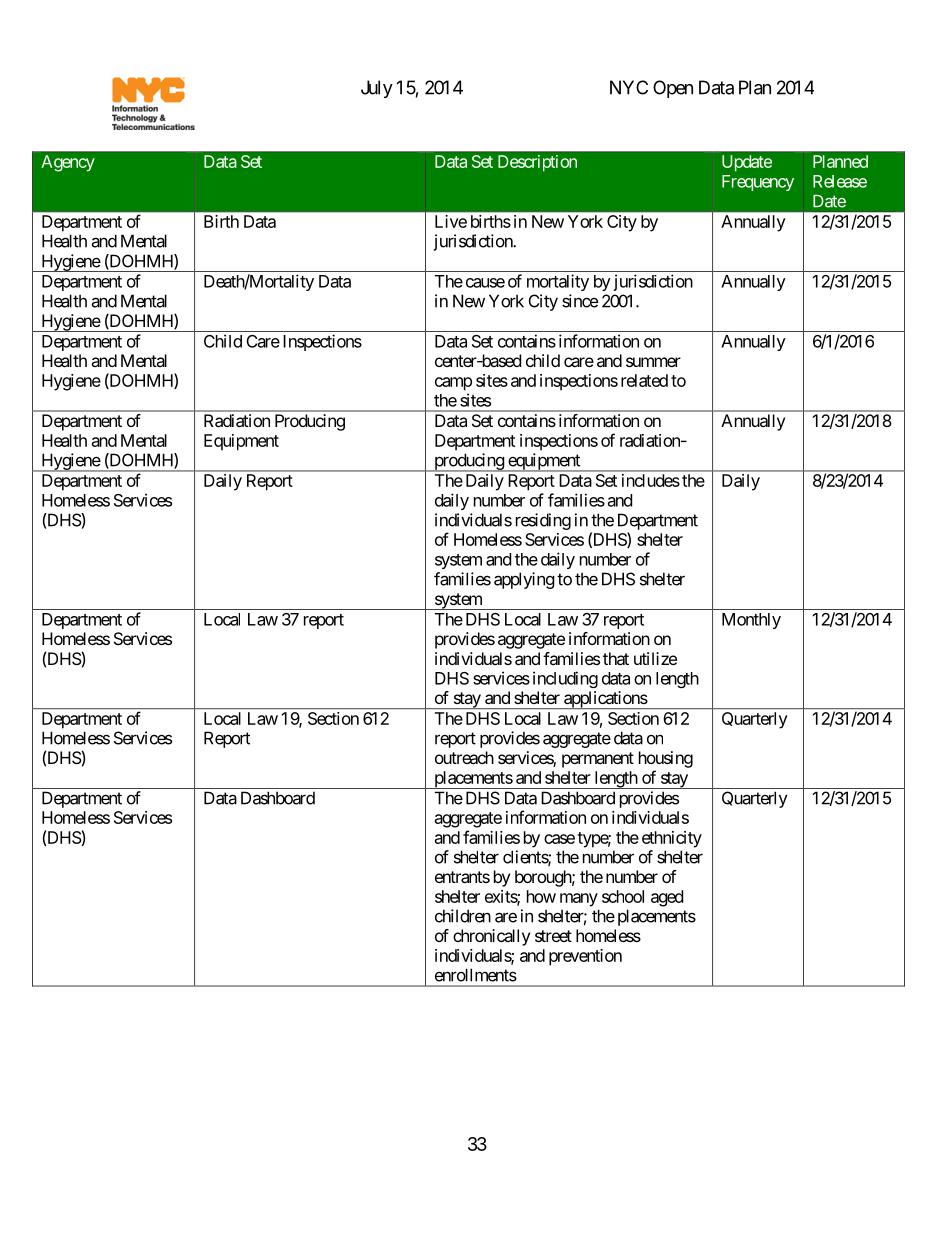 The width and height of the page is (952, 1233). Describe the element at coordinates (68, 163) in the page. I see `Agency` at that location.
